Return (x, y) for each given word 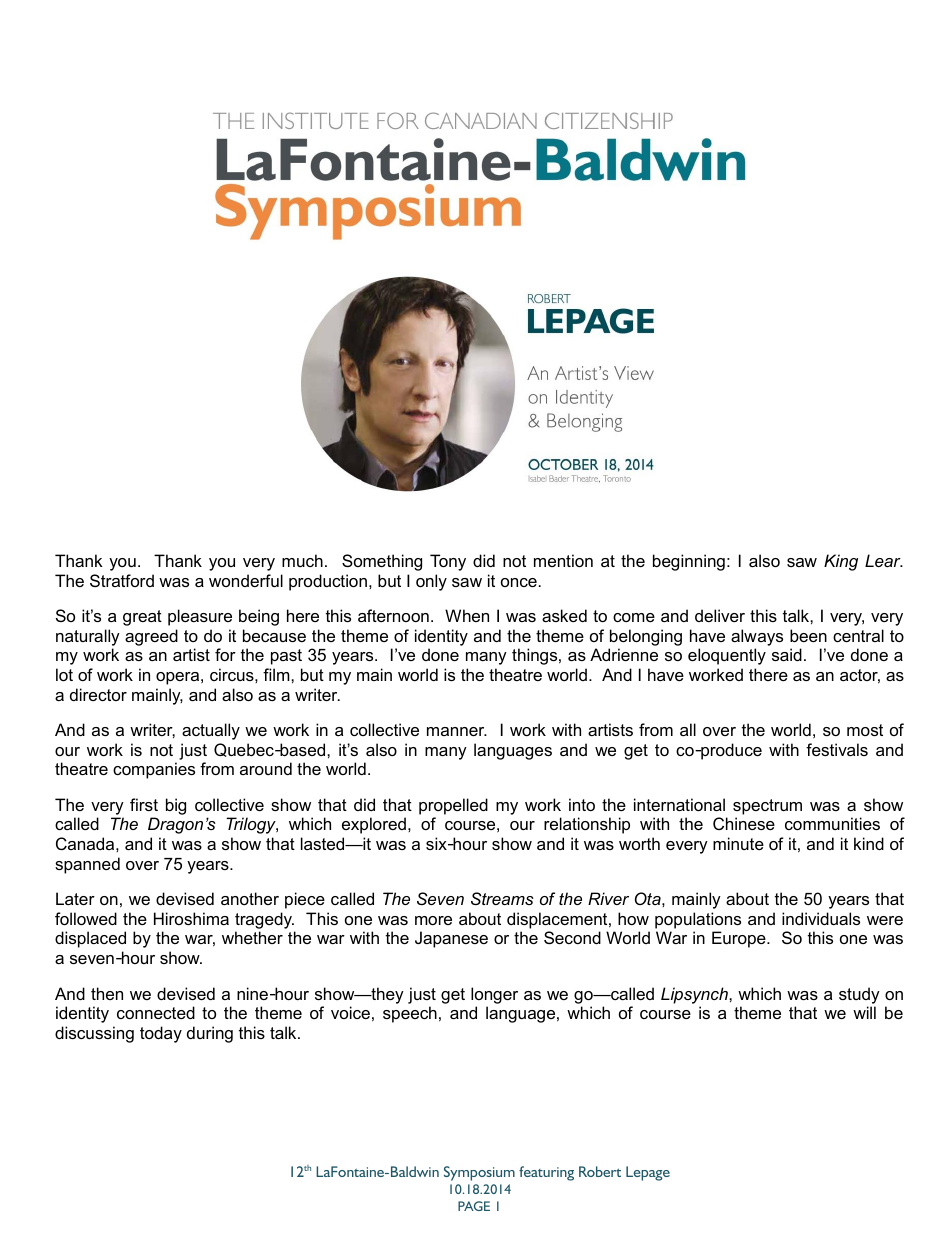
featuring (546, 1173)
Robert (600, 1171)
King (841, 562)
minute (738, 843)
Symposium (479, 1173)
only (431, 582)
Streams (502, 898)
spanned (87, 865)
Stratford (122, 580)
